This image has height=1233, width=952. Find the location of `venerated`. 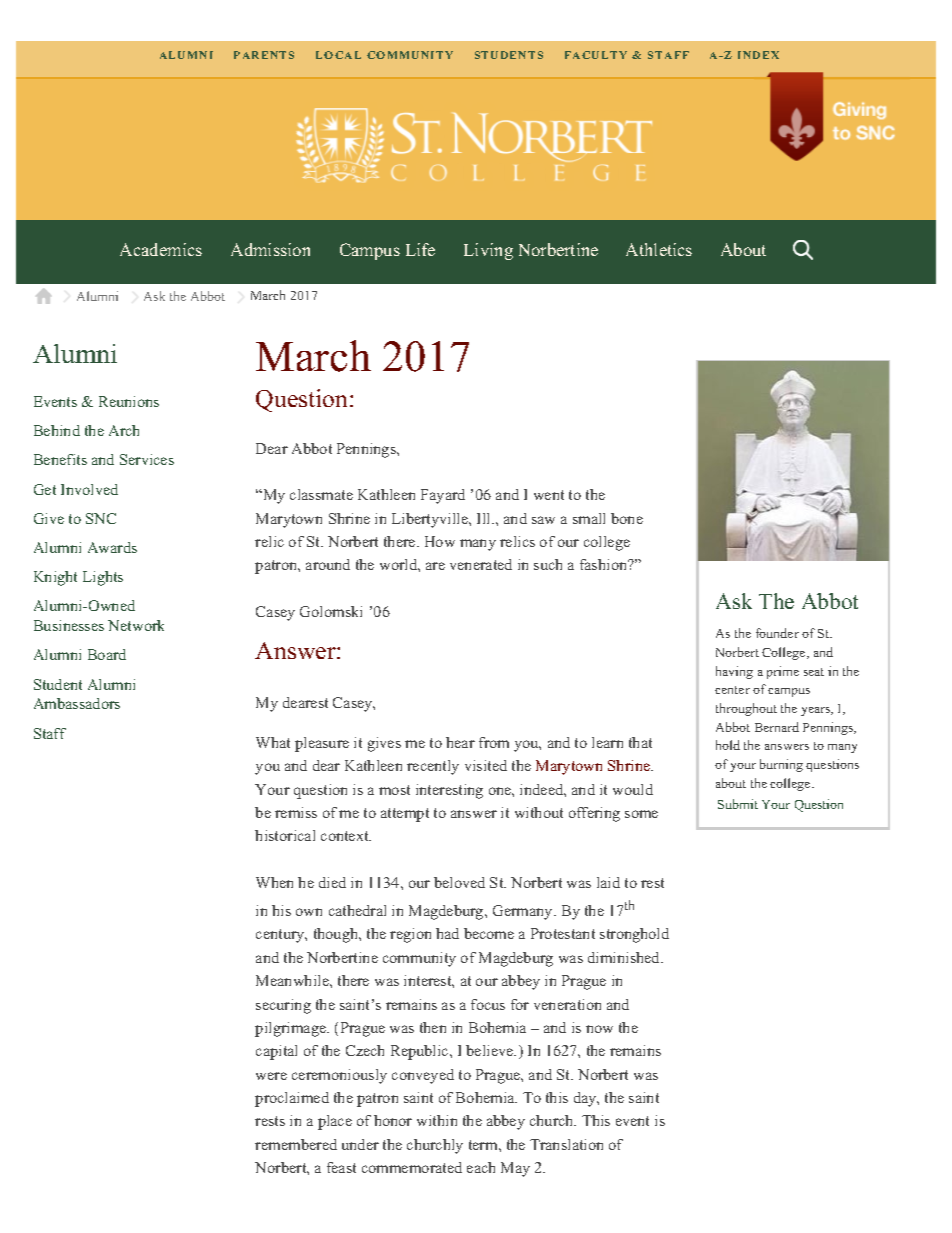

venerated is located at coordinates (481, 564).
